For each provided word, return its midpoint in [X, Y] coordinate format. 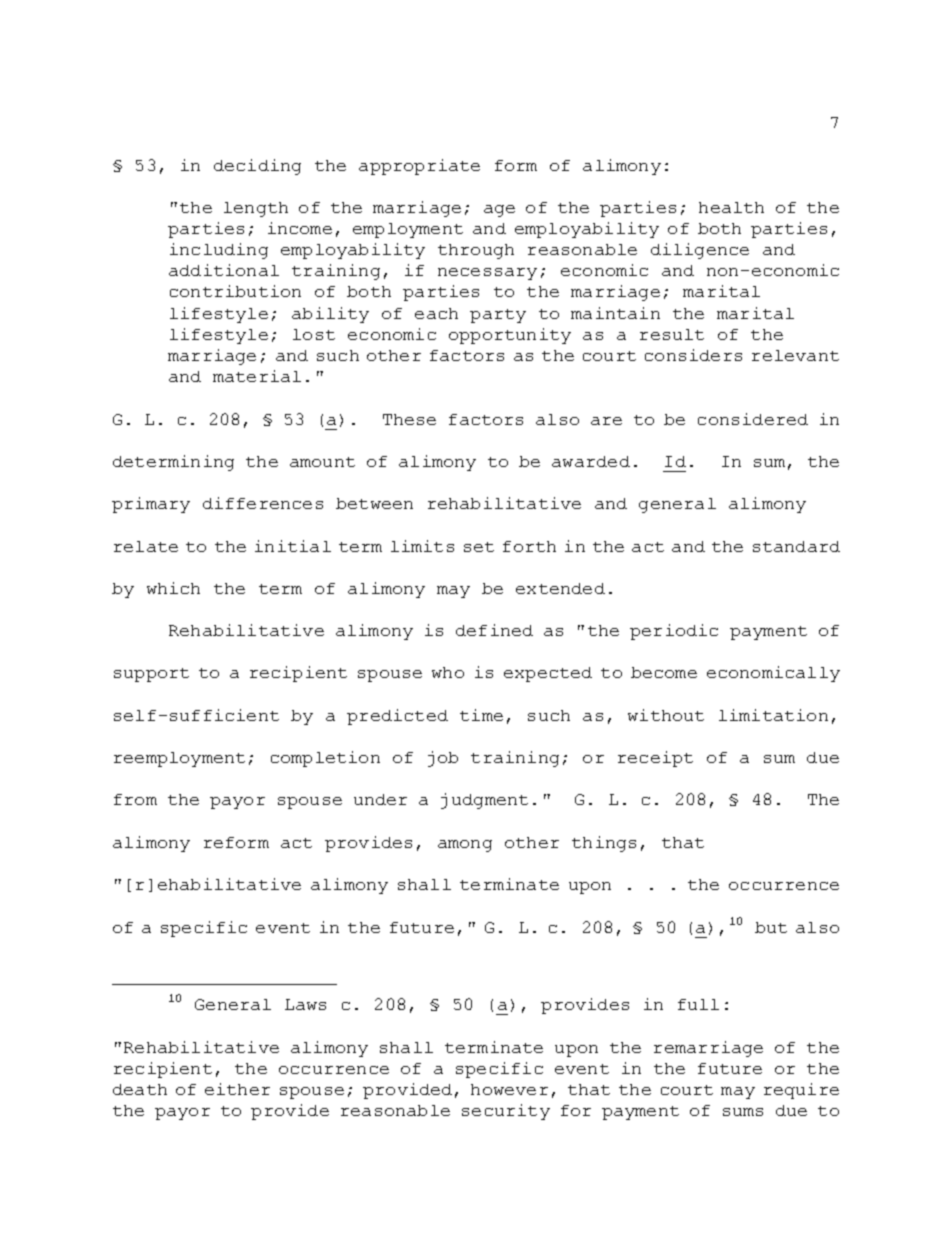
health [731, 207]
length [256, 209]
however [509, 1089]
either [237, 1089]
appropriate [419, 167]
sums [743, 1112]
